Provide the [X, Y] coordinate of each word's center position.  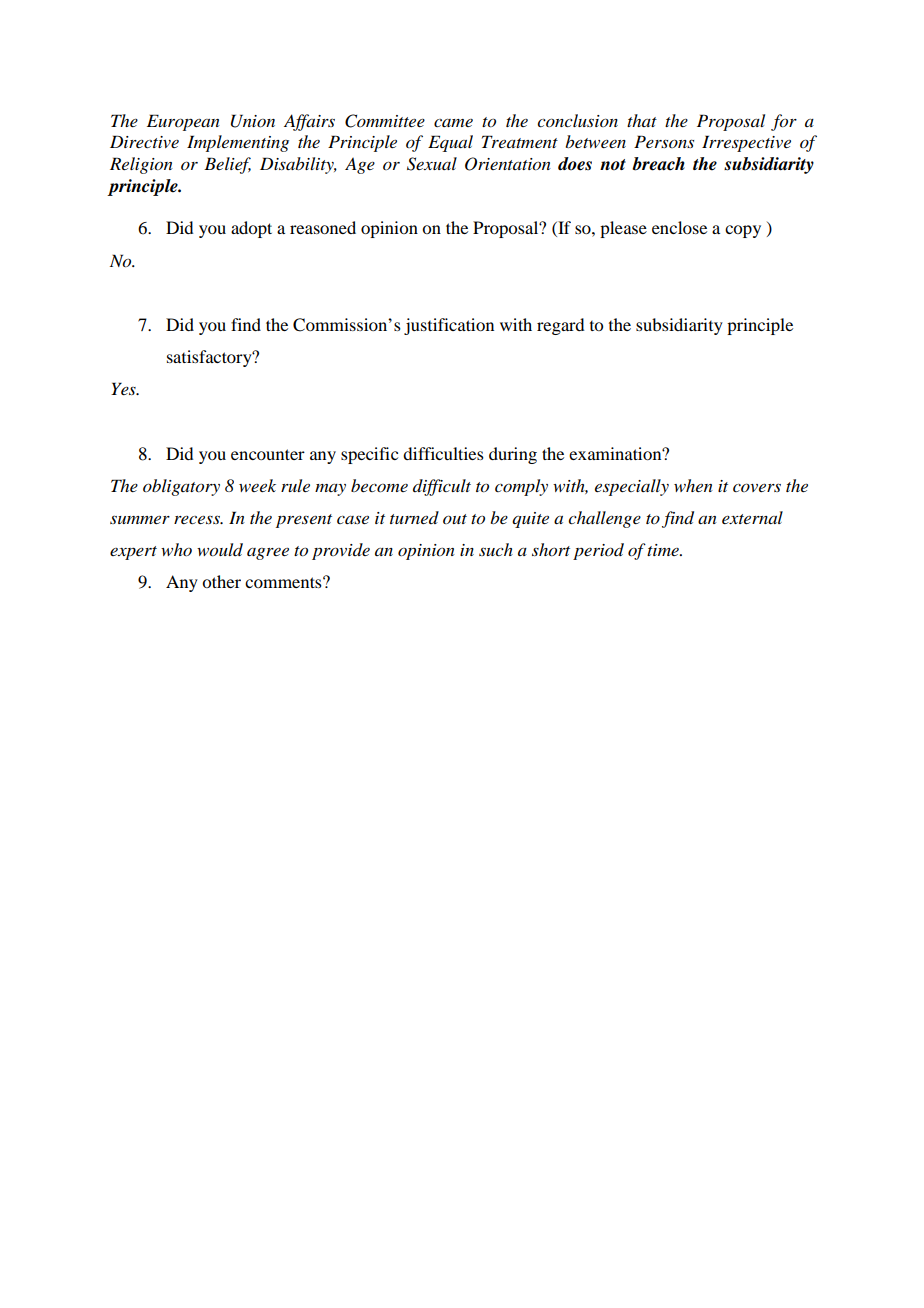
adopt [251, 229]
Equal [450, 143]
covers [757, 487]
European [183, 122]
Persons [664, 141]
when [693, 485]
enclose [679, 227]
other [221, 581]
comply [521, 487]
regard [560, 326]
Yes [124, 388]
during [513, 455]
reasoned [323, 227]
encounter [268, 454]
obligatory [181, 487]
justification [449, 326]
